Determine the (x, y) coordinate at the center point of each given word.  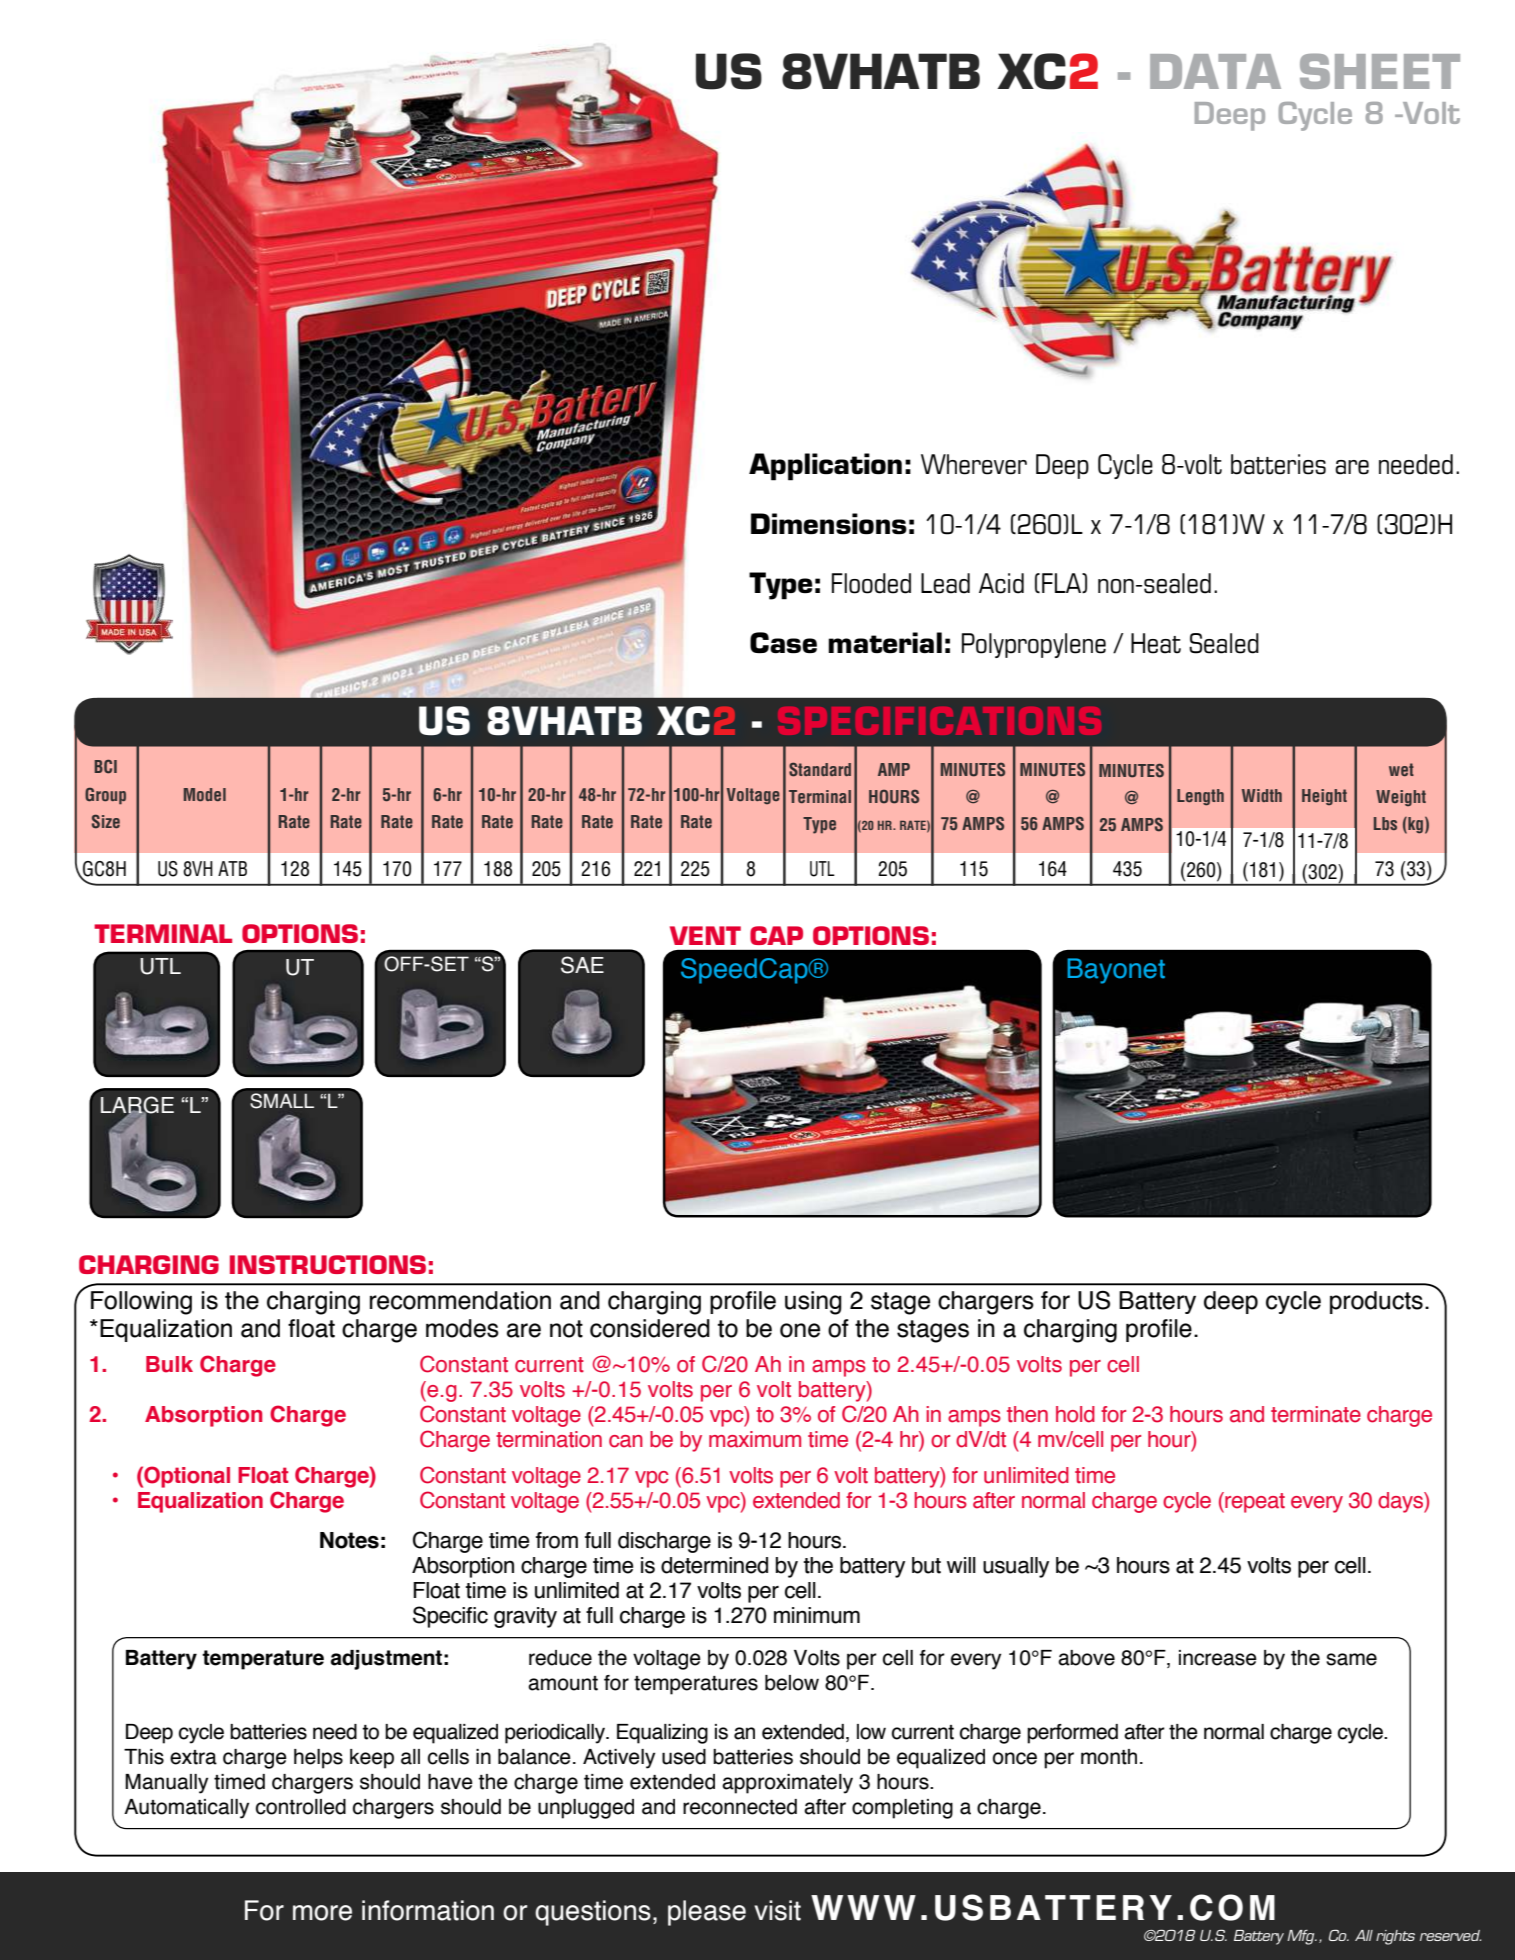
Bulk (169, 1364)
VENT (705, 935)
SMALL (282, 1101)
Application (825, 467)
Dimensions (829, 524)
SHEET (1380, 71)
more (322, 1913)
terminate (1316, 1414)
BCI (105, 766)
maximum (755, 1439)
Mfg (1302, 1937)
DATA (1215, 71)
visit (777, 1910)
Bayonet (1116, 971)
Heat (1156, 643)
